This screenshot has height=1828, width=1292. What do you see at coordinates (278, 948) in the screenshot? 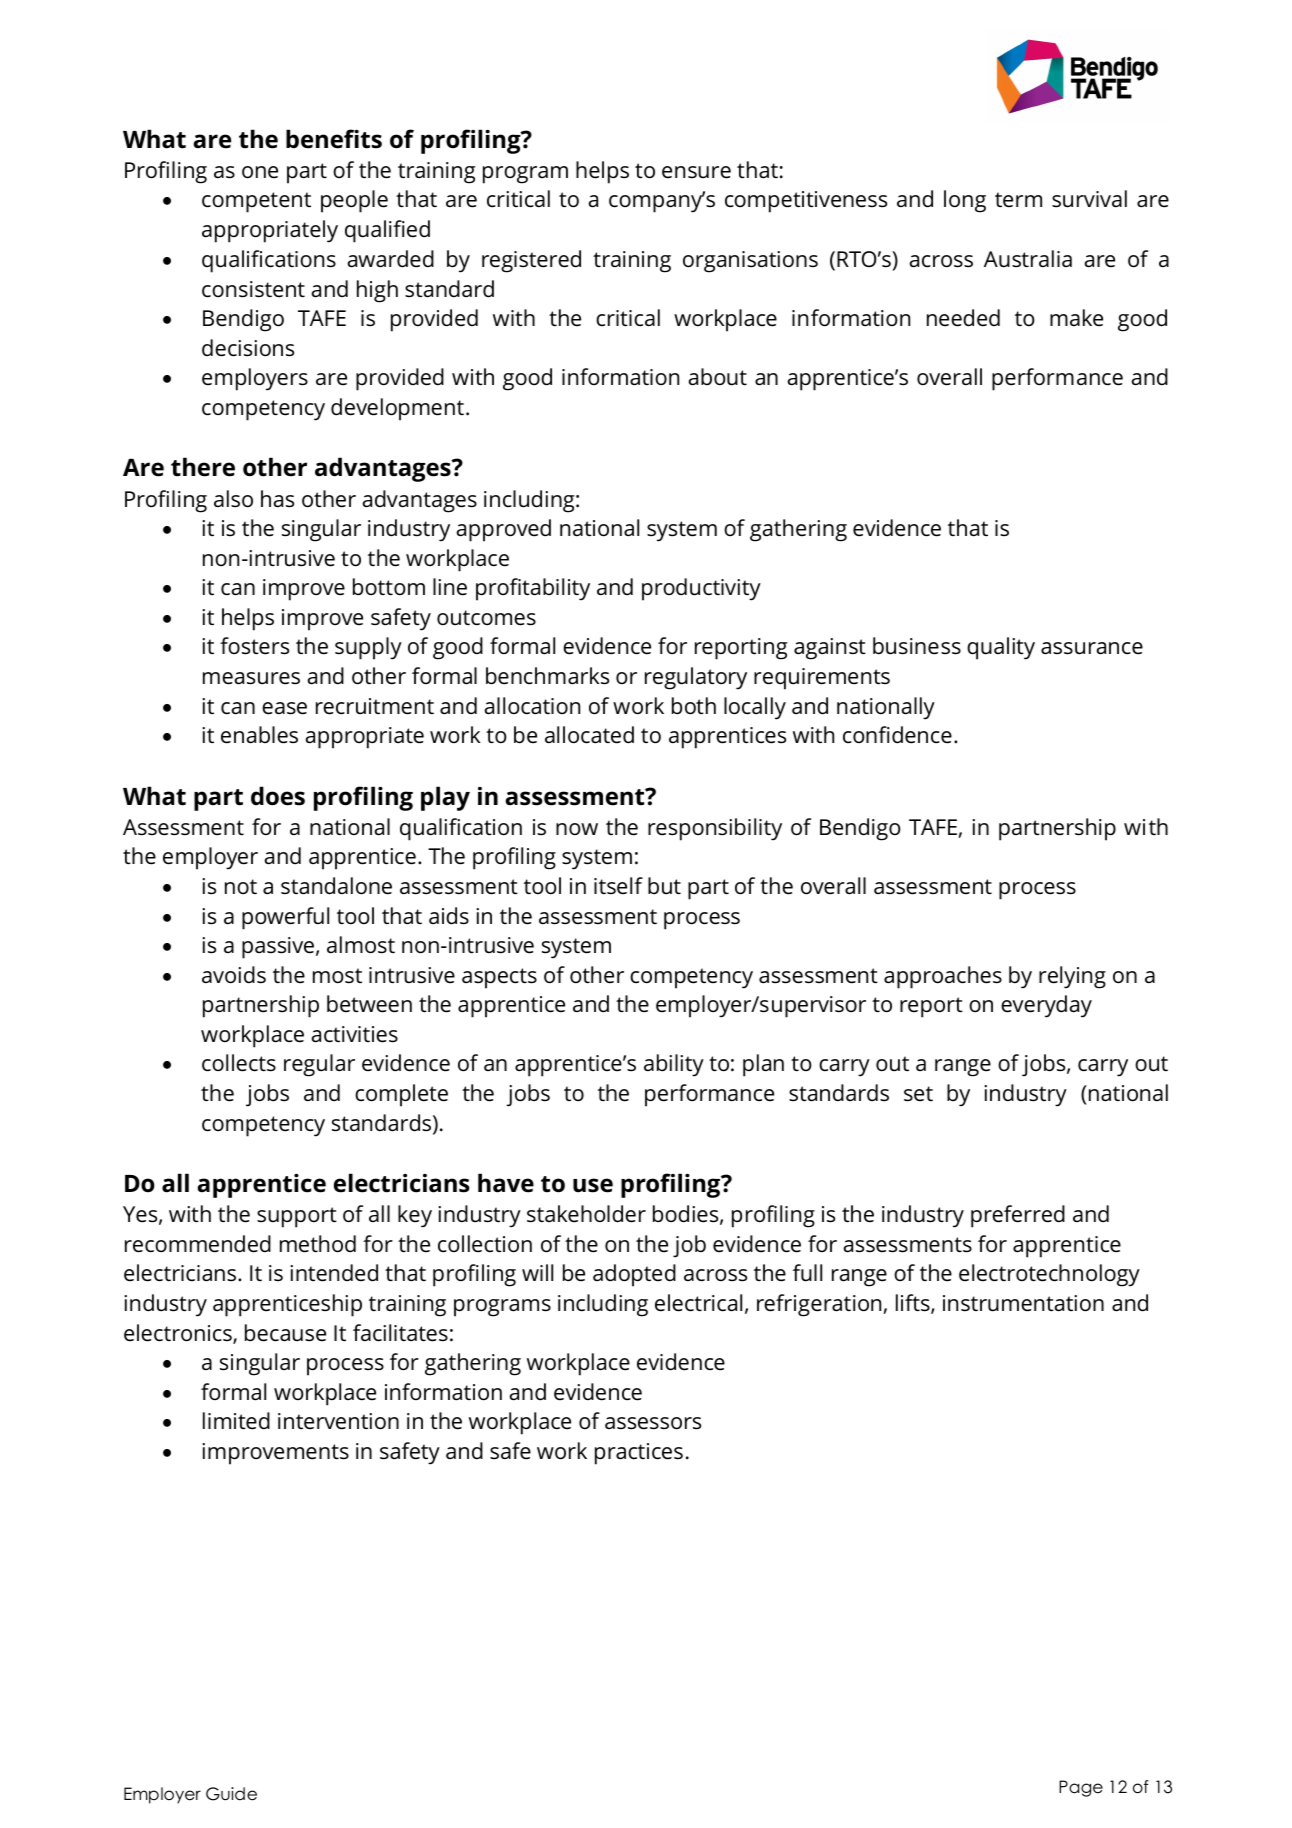
I see `passive` at bounding box center [278, 948].
